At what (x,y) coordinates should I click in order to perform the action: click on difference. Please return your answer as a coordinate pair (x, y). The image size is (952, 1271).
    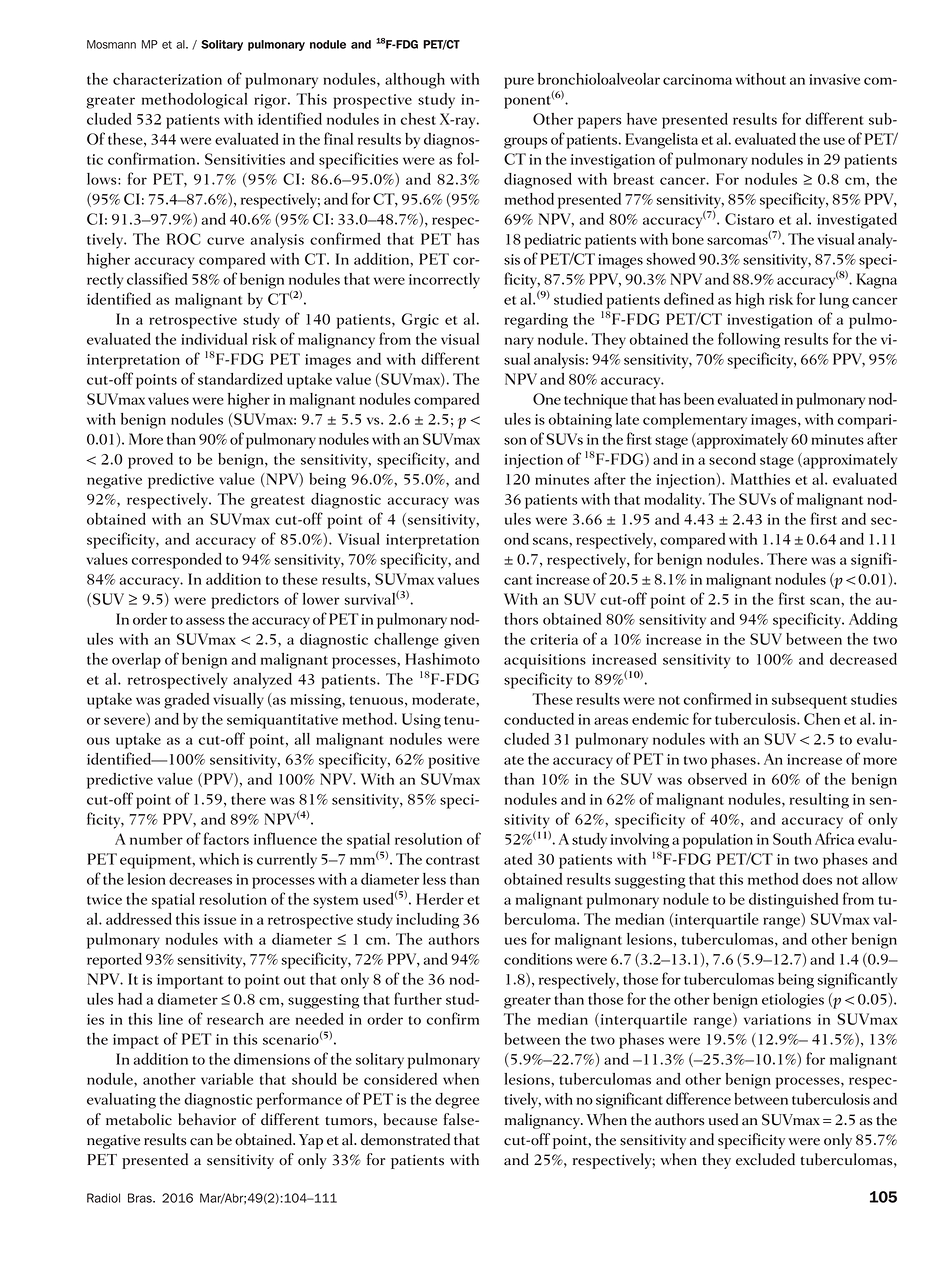
    Looking at the image, I should click on (698, 1098).
